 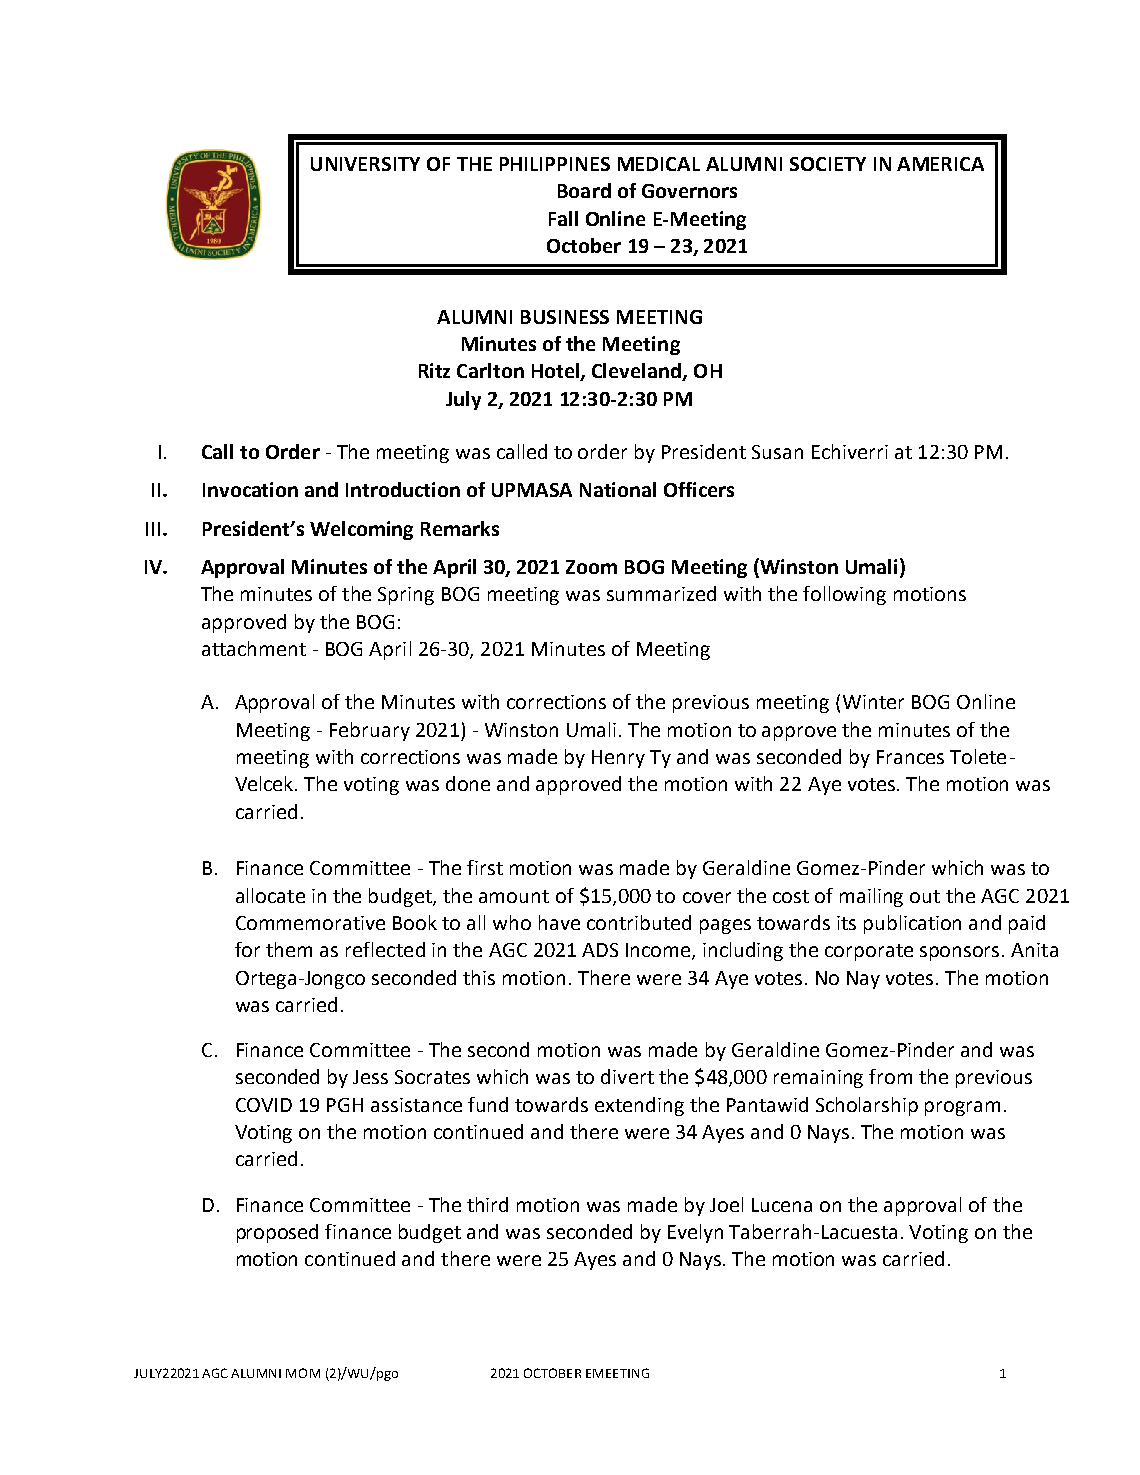 What do you see at coordinates (890, 1076) in the document?
I see `from` at bounding box center [890, 1076].
